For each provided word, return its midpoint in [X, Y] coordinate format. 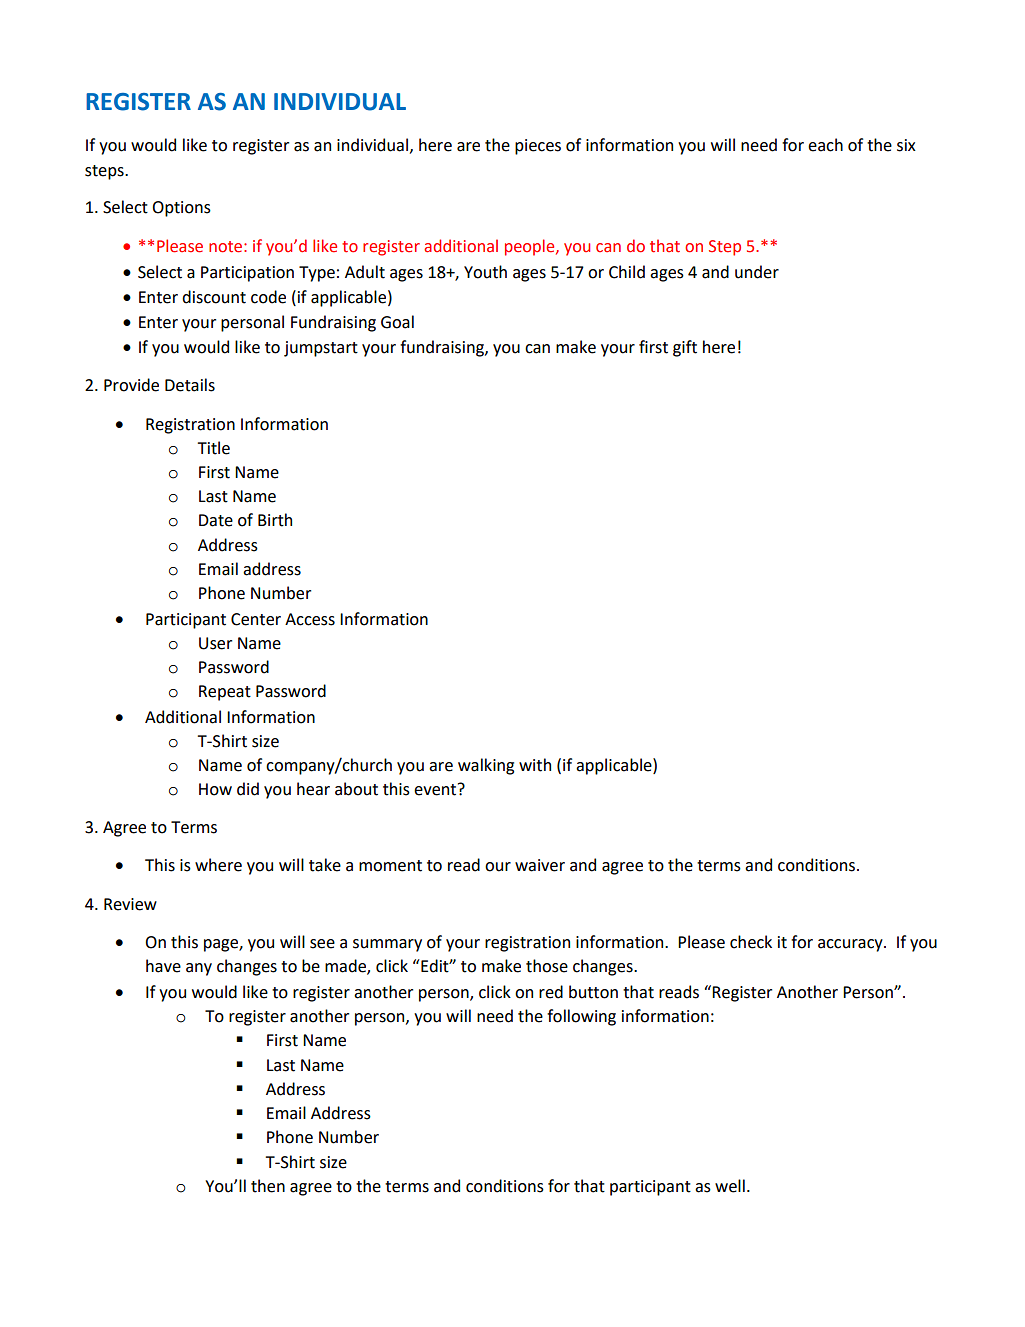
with [535, 765]
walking [486, 766]
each [825, 145]
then [268, 1186]
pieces [538, 147]
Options [181, 209]
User [215, 643]
